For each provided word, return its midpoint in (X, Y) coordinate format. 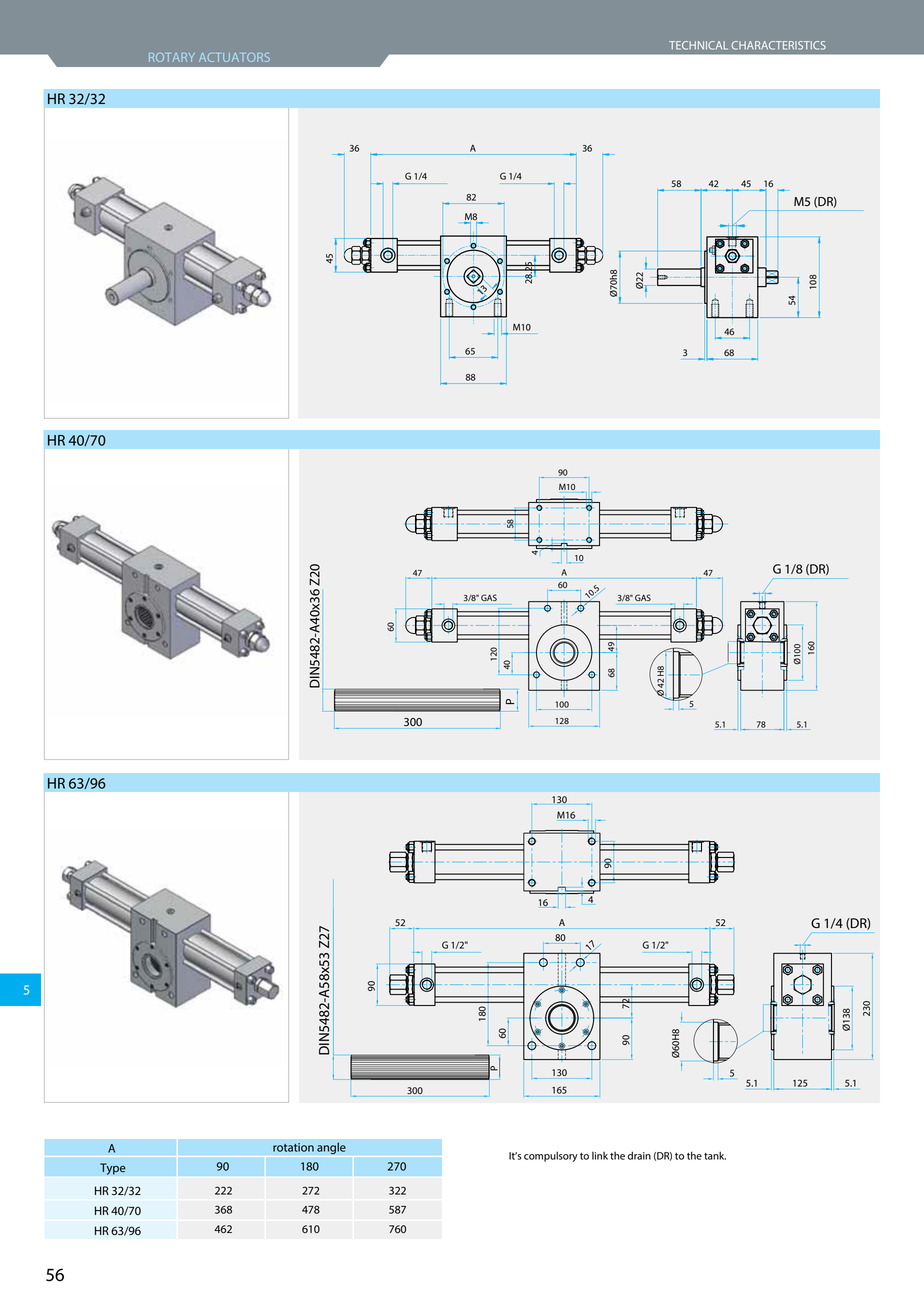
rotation (293, 1147)
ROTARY (172, 57)
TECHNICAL (698, 45)
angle (331, 1148)
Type (113, 1169)
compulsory (551, 1156)
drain (639, 1155)
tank (715, 1156)
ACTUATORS (234, 57)
